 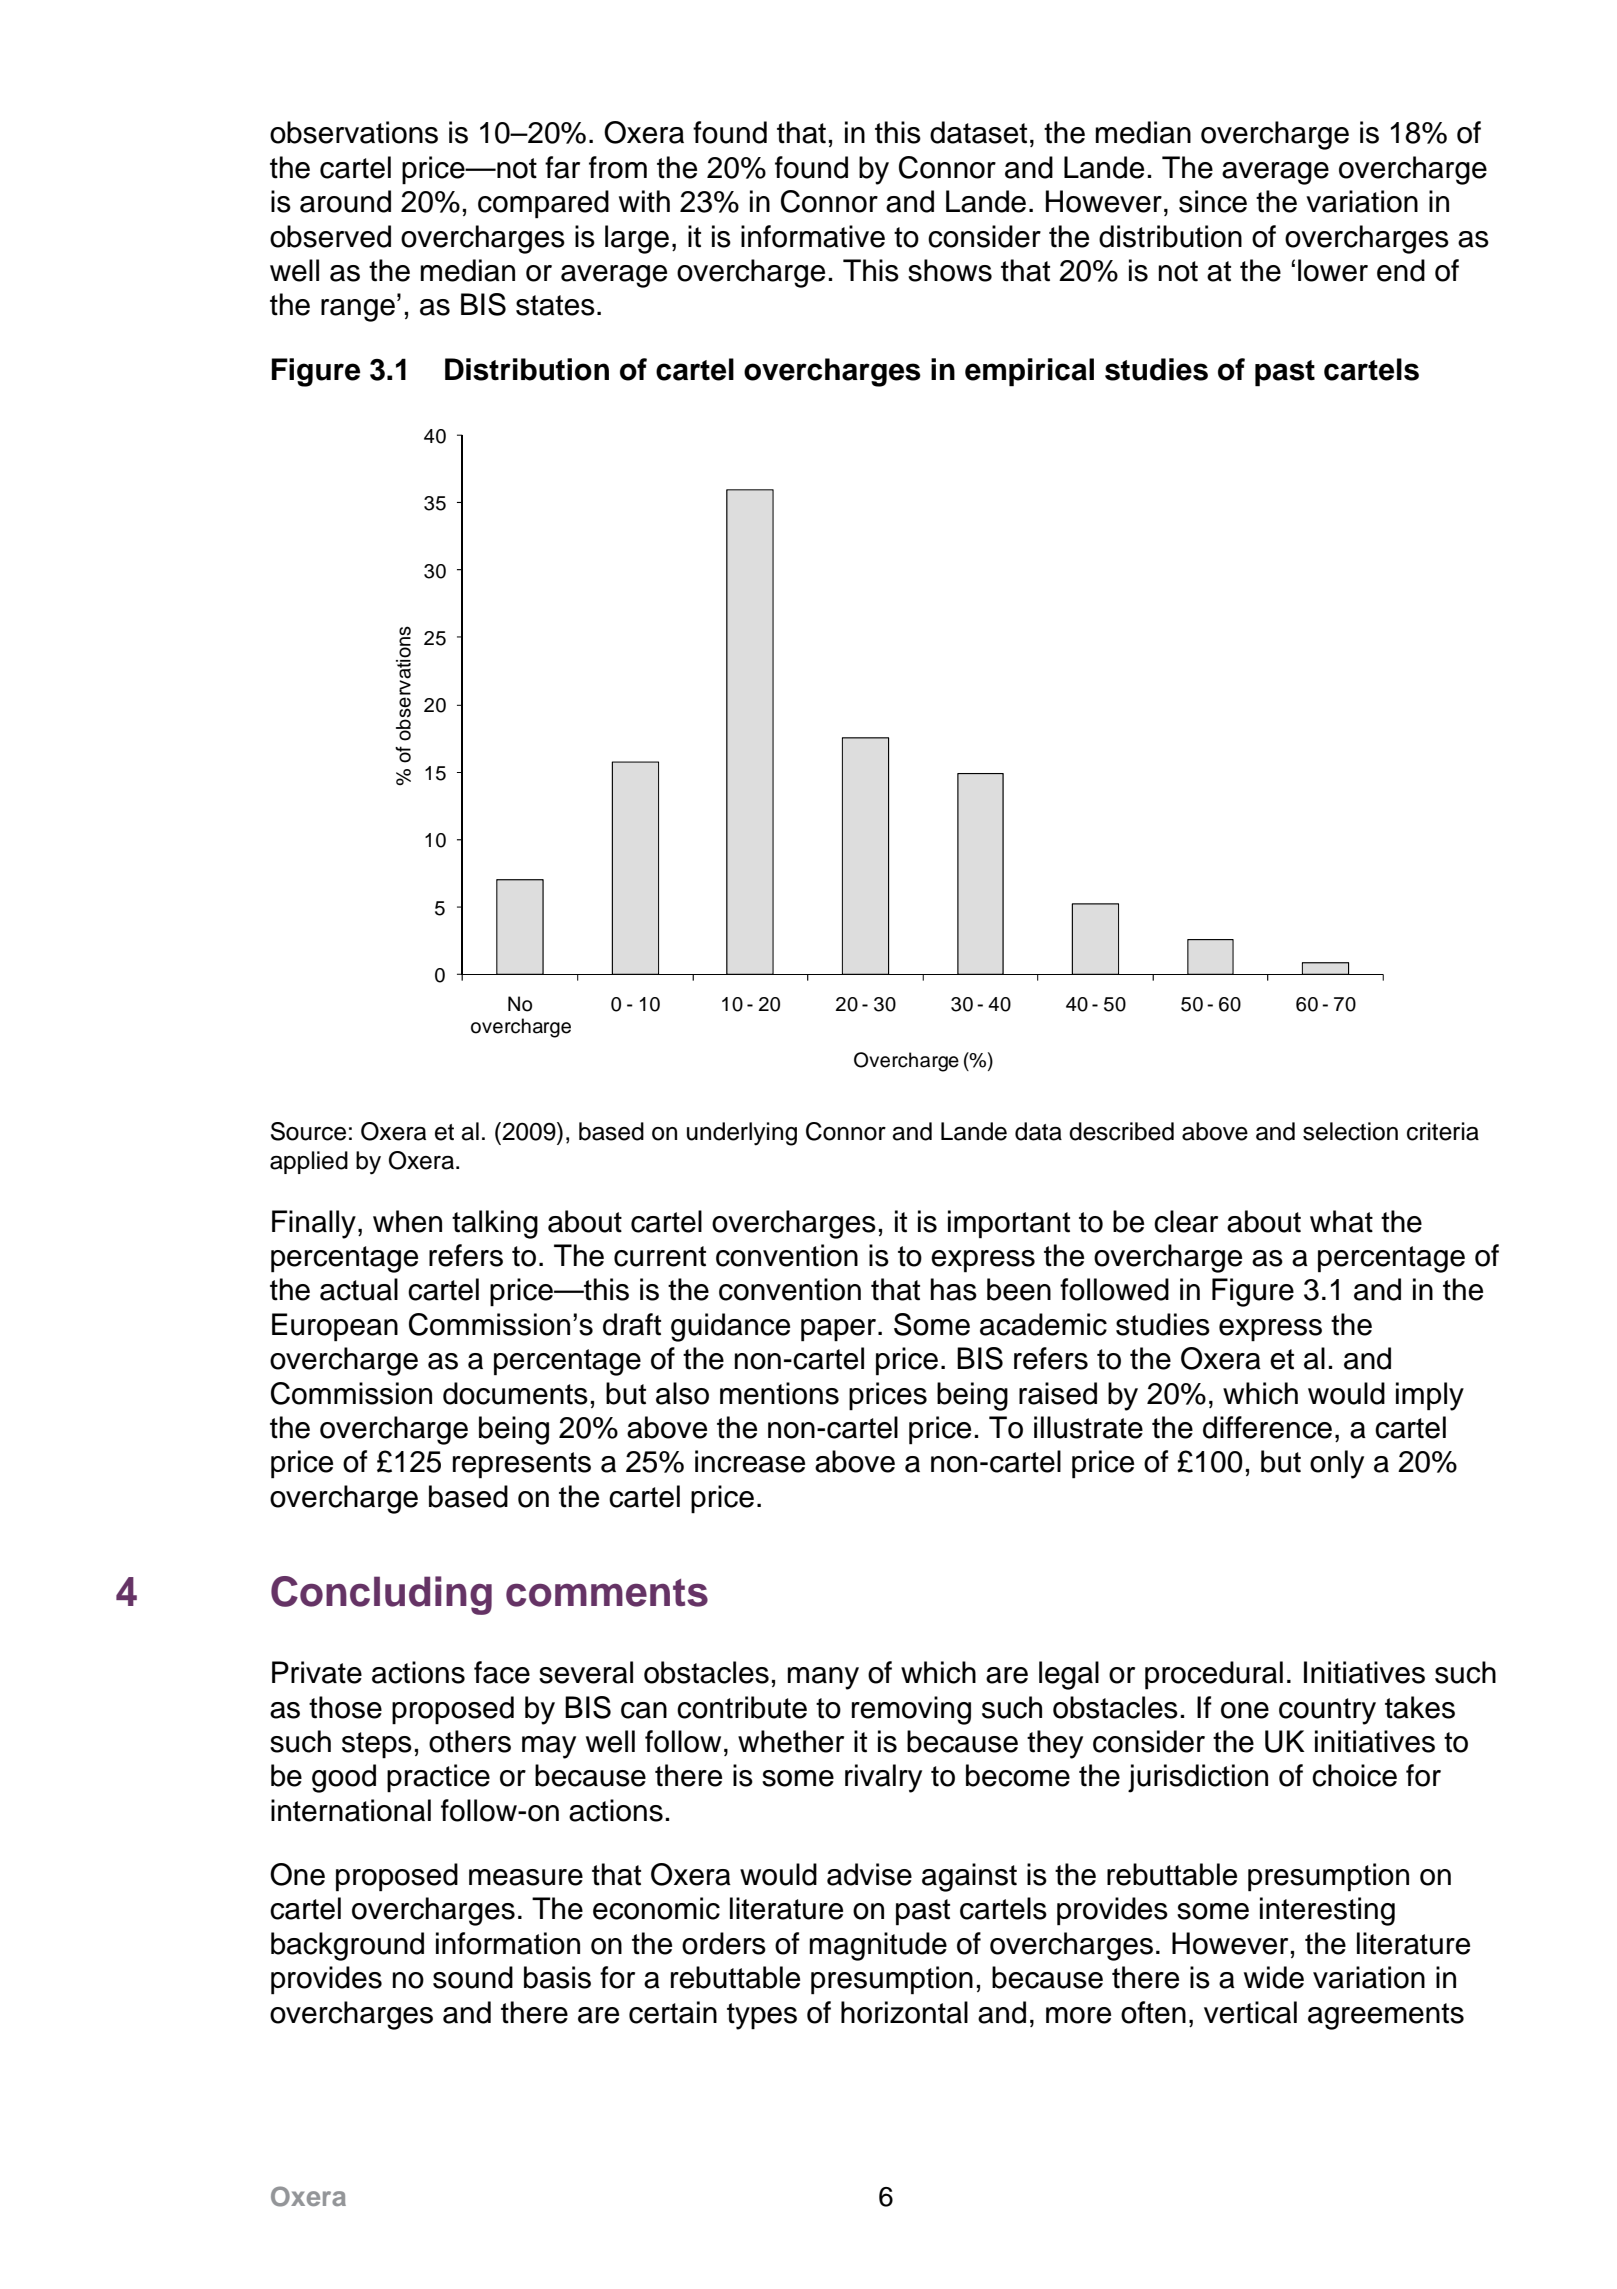 What do you see at coordinates (1341, 1221) in the screenshot?
I see `what` at bounding box center [1341, 1221].
